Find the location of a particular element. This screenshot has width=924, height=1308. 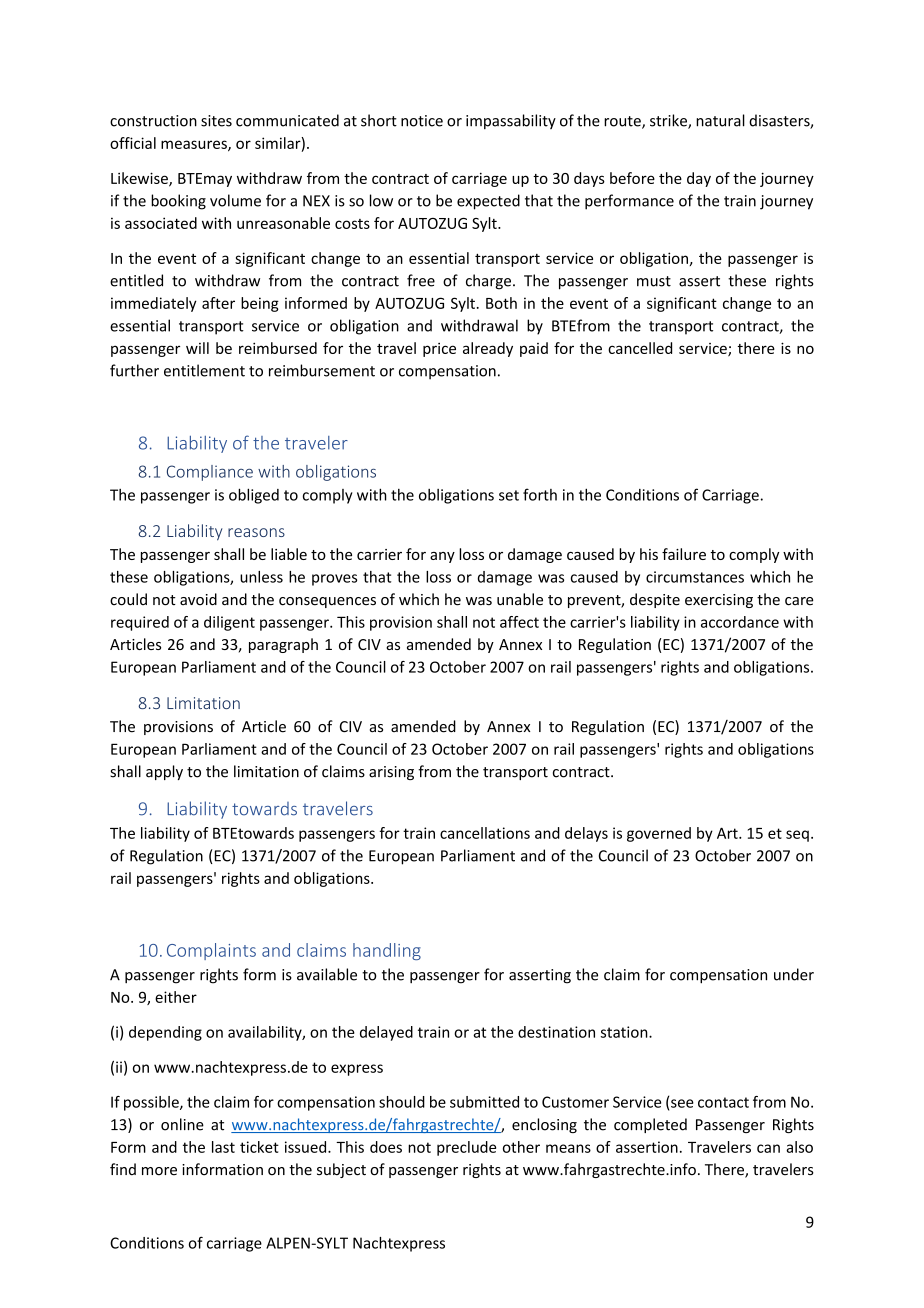

set is located at coordinates (509, 495).
